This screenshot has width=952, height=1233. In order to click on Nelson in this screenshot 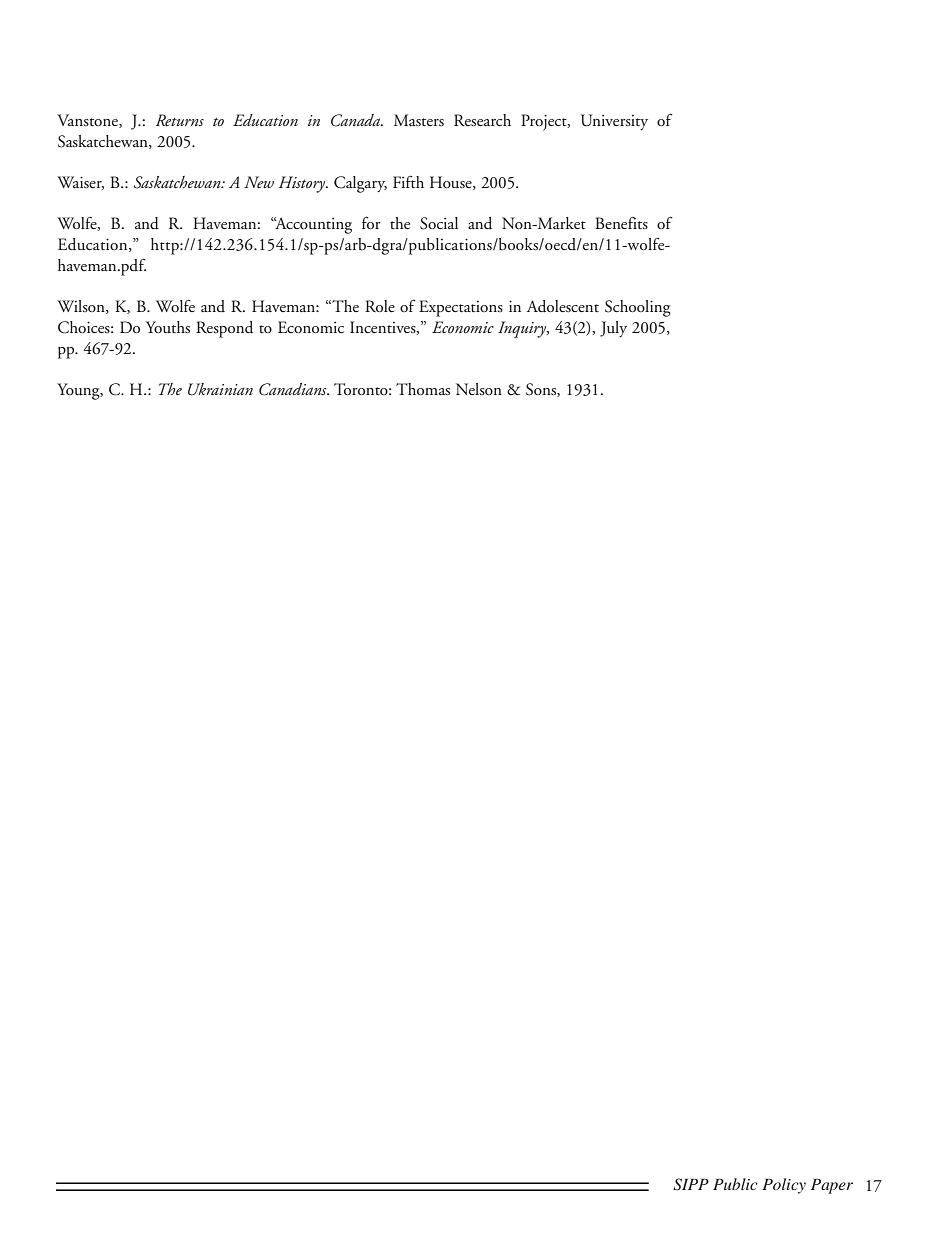, I will do `click(479, 389)`.
